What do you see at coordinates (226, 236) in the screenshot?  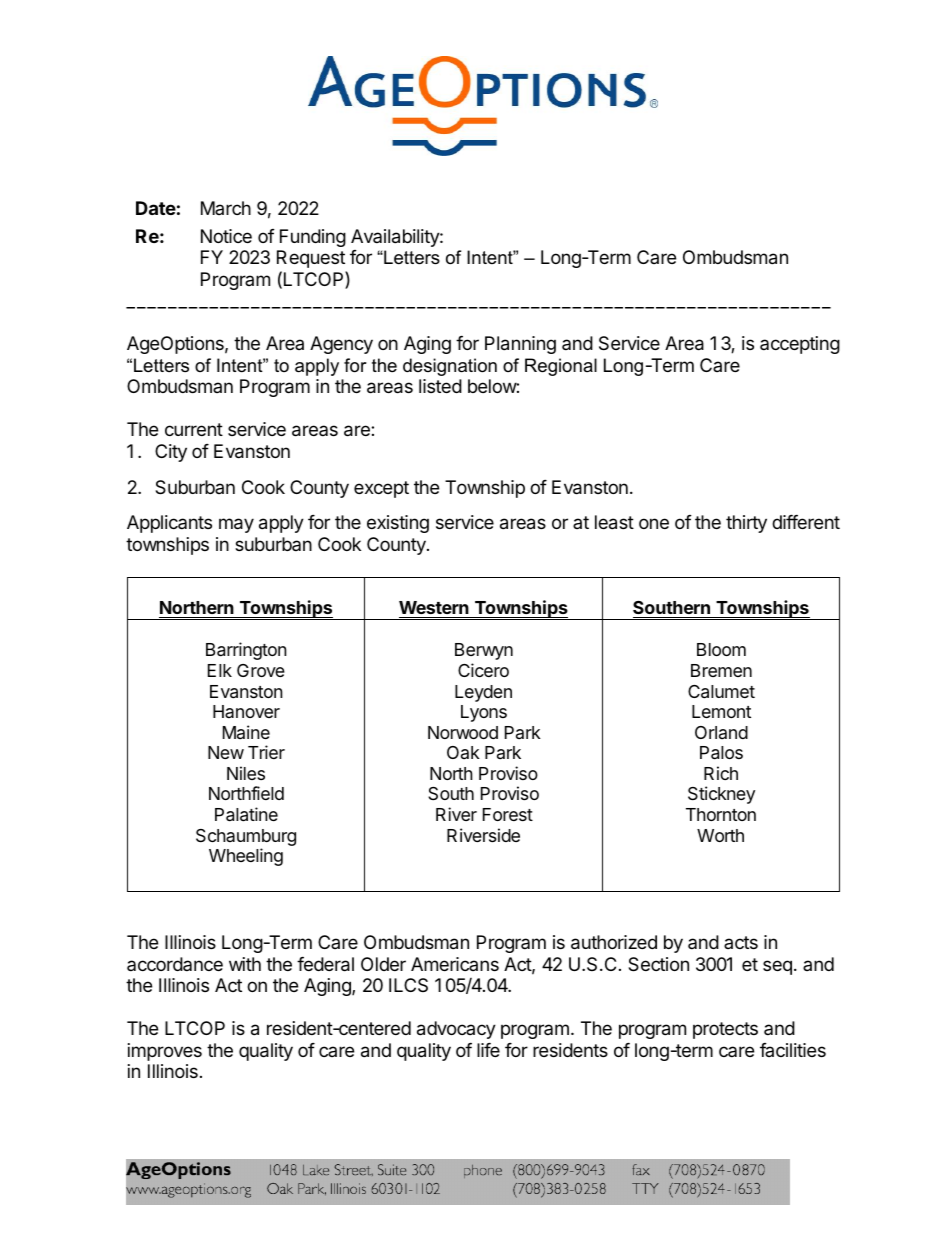 I see `Notice` at bounding box center [226, 236].
